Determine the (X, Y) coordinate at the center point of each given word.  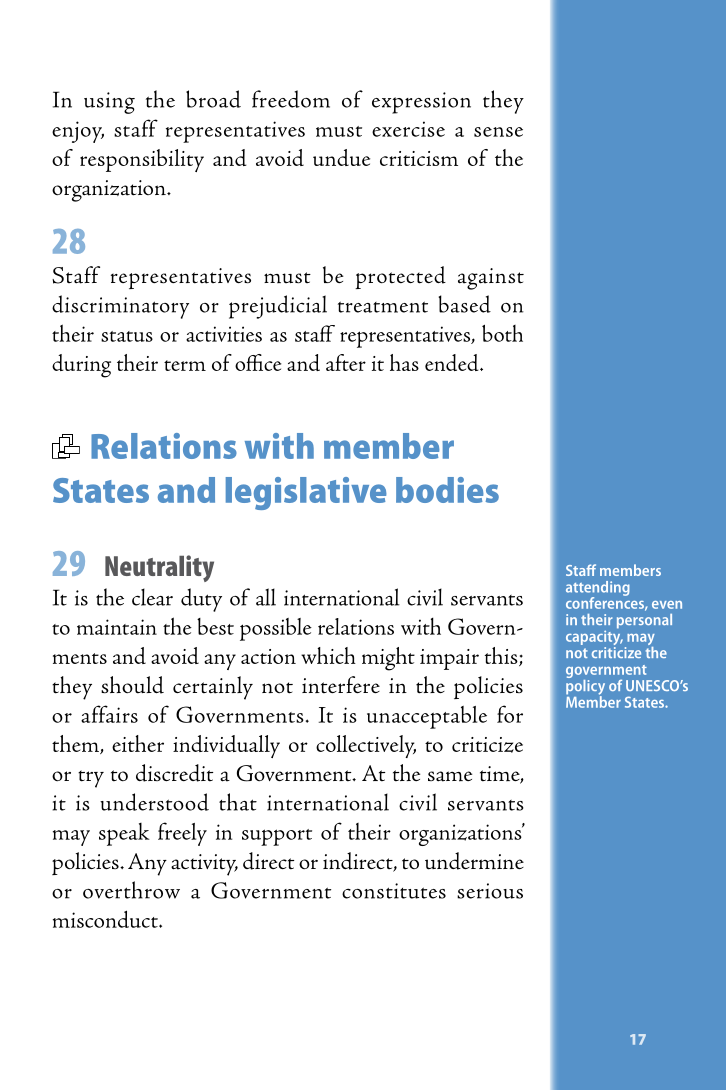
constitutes (394, 891)
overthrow (131, 890)
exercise (408, 129)
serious (490, 891)
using (109, 103)
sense (498, 132)
